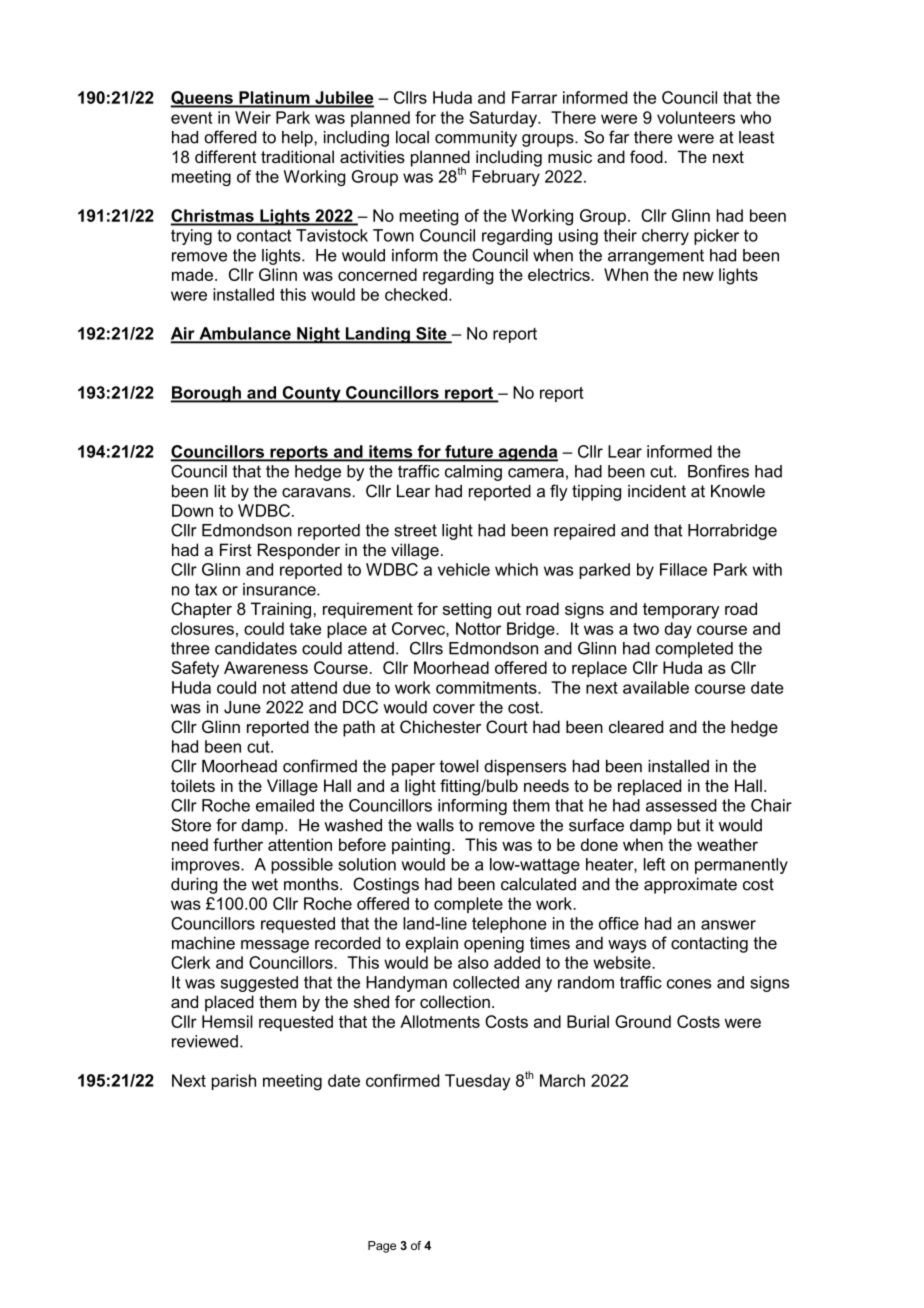  What do you see at coordinates (476, 139) in the screenshot?
I see `community` at bounding box center [476, 139].
